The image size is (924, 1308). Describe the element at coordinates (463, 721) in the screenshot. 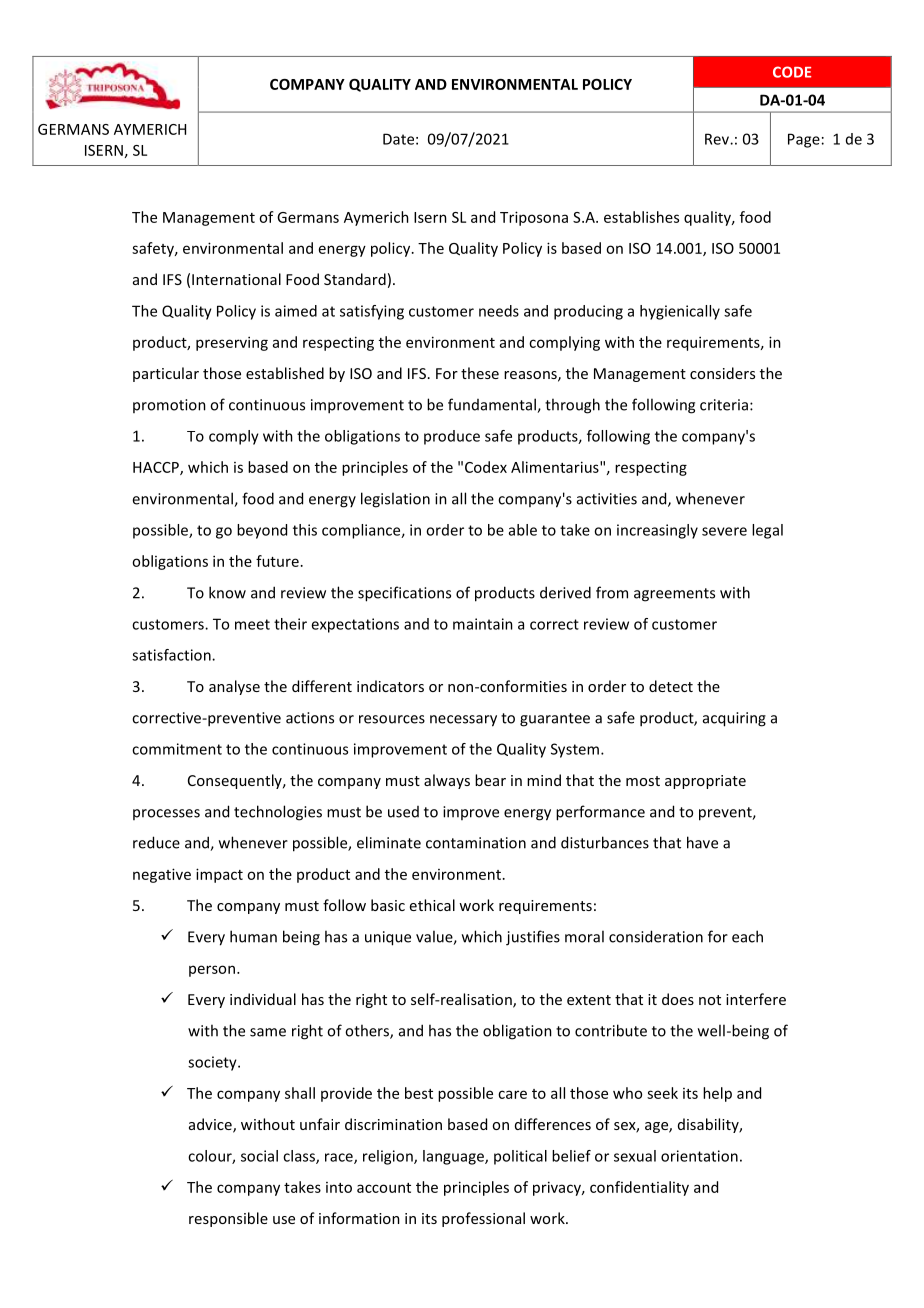

I see `necessary` at that location.
